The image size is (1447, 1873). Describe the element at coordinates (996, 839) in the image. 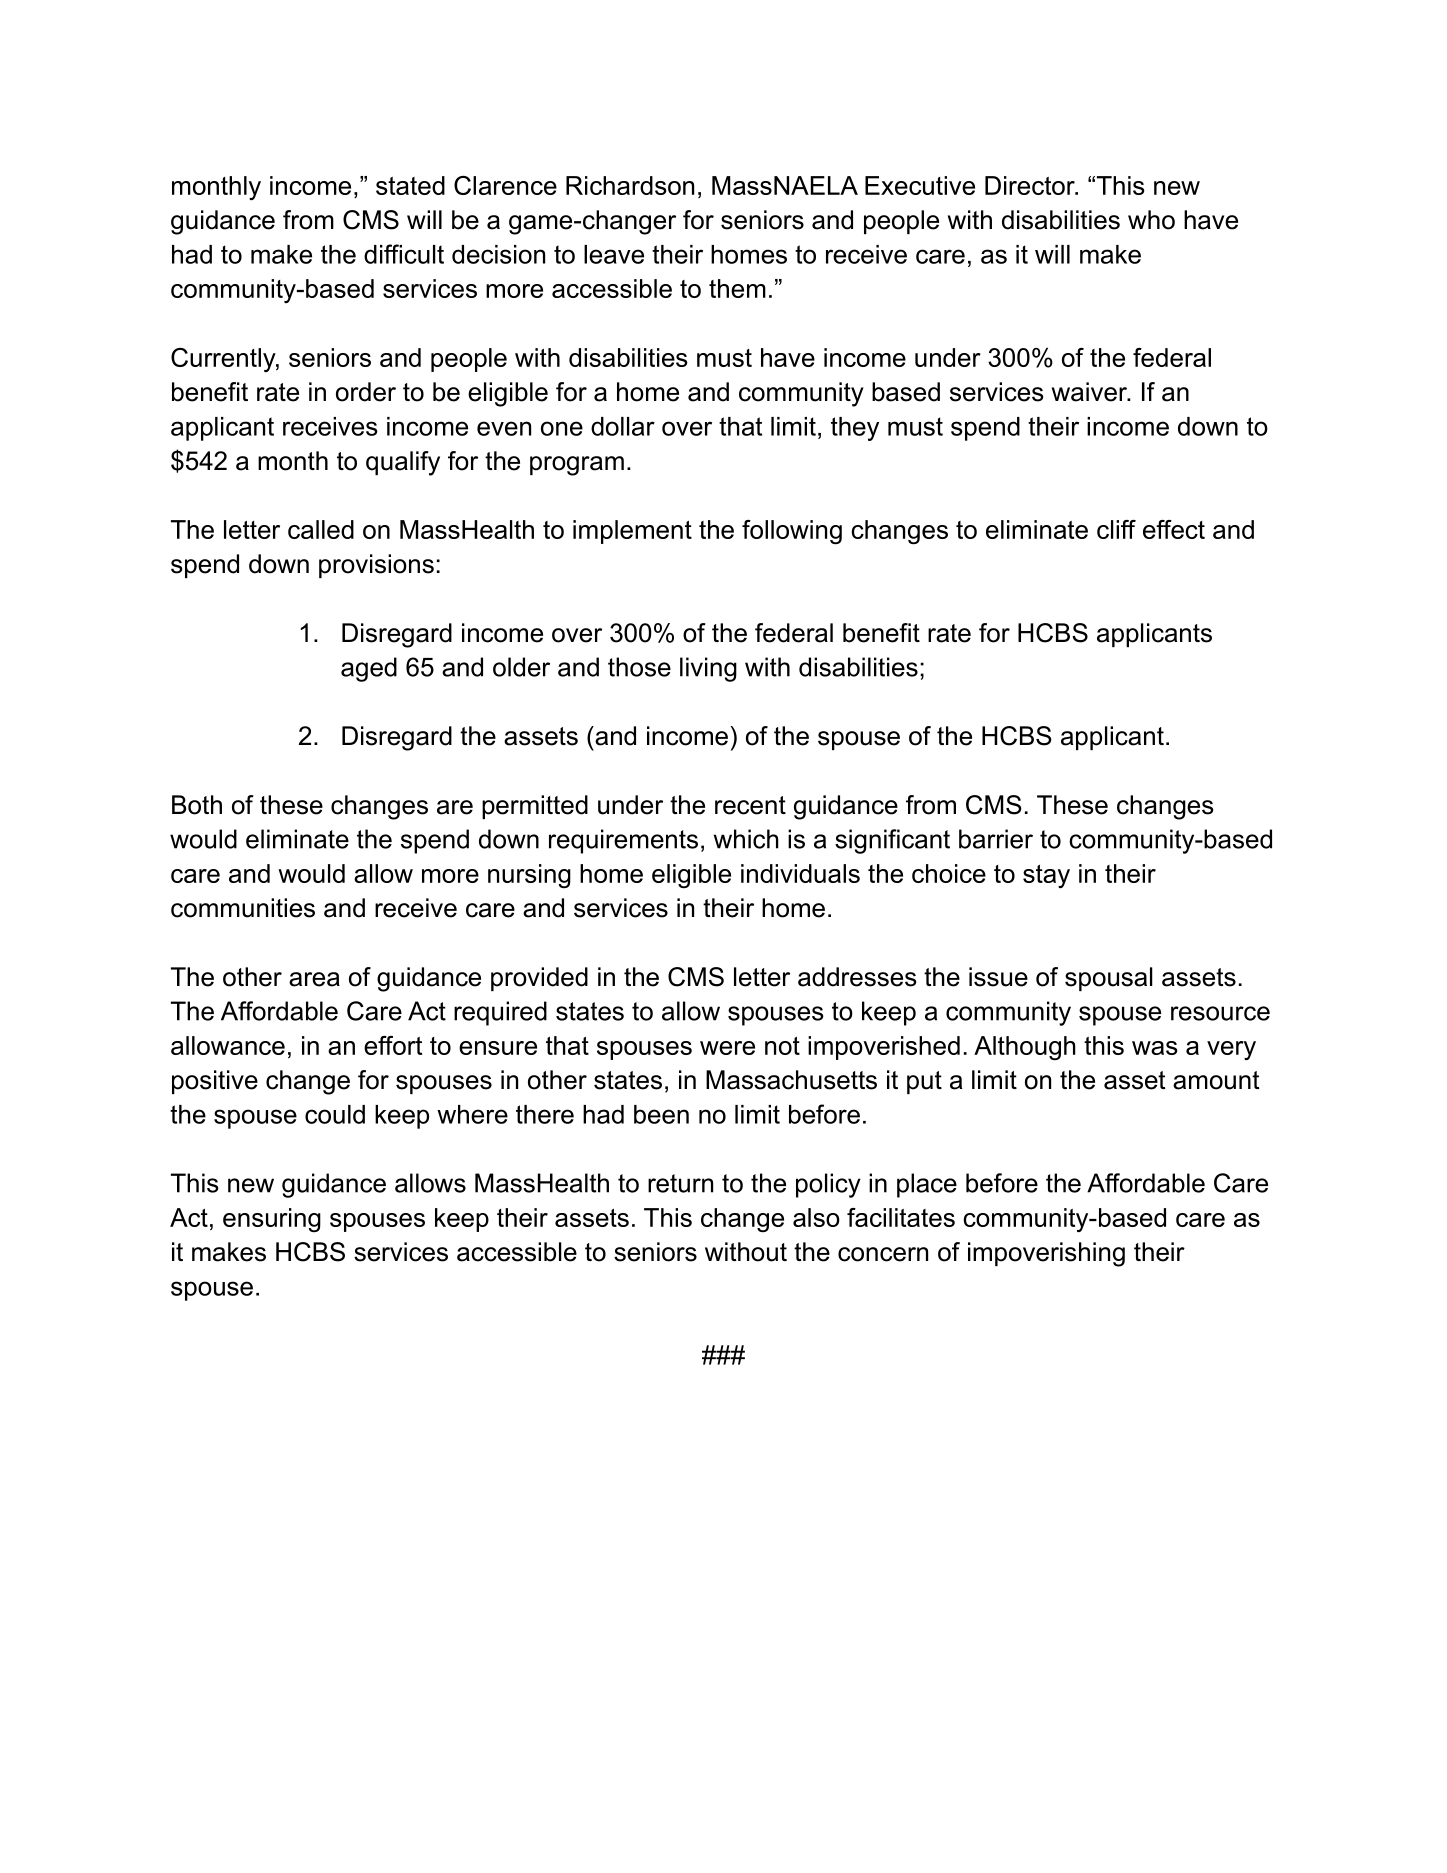

I see `barrier` at that location.
